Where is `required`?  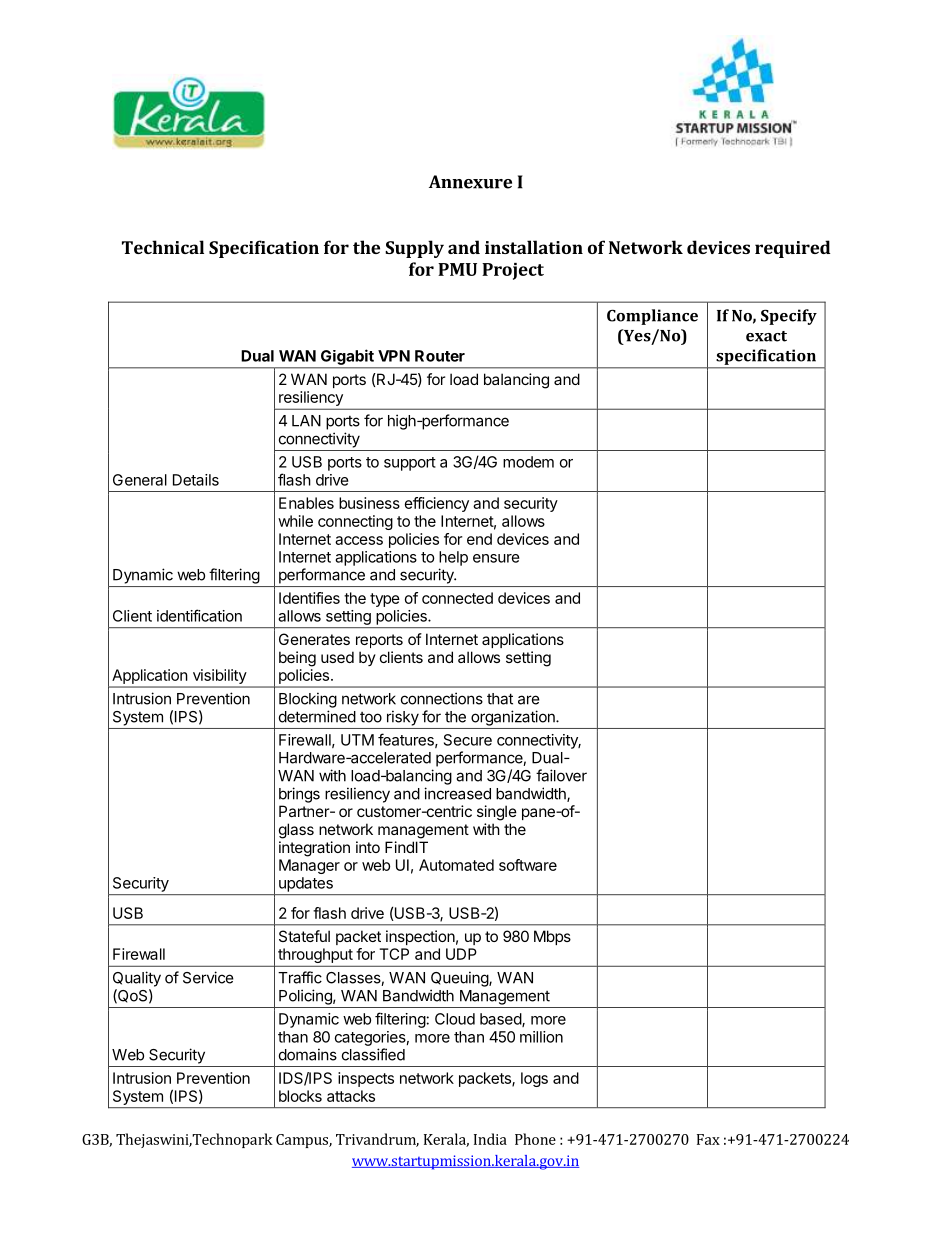 required is located at coordinates (792, 249).
